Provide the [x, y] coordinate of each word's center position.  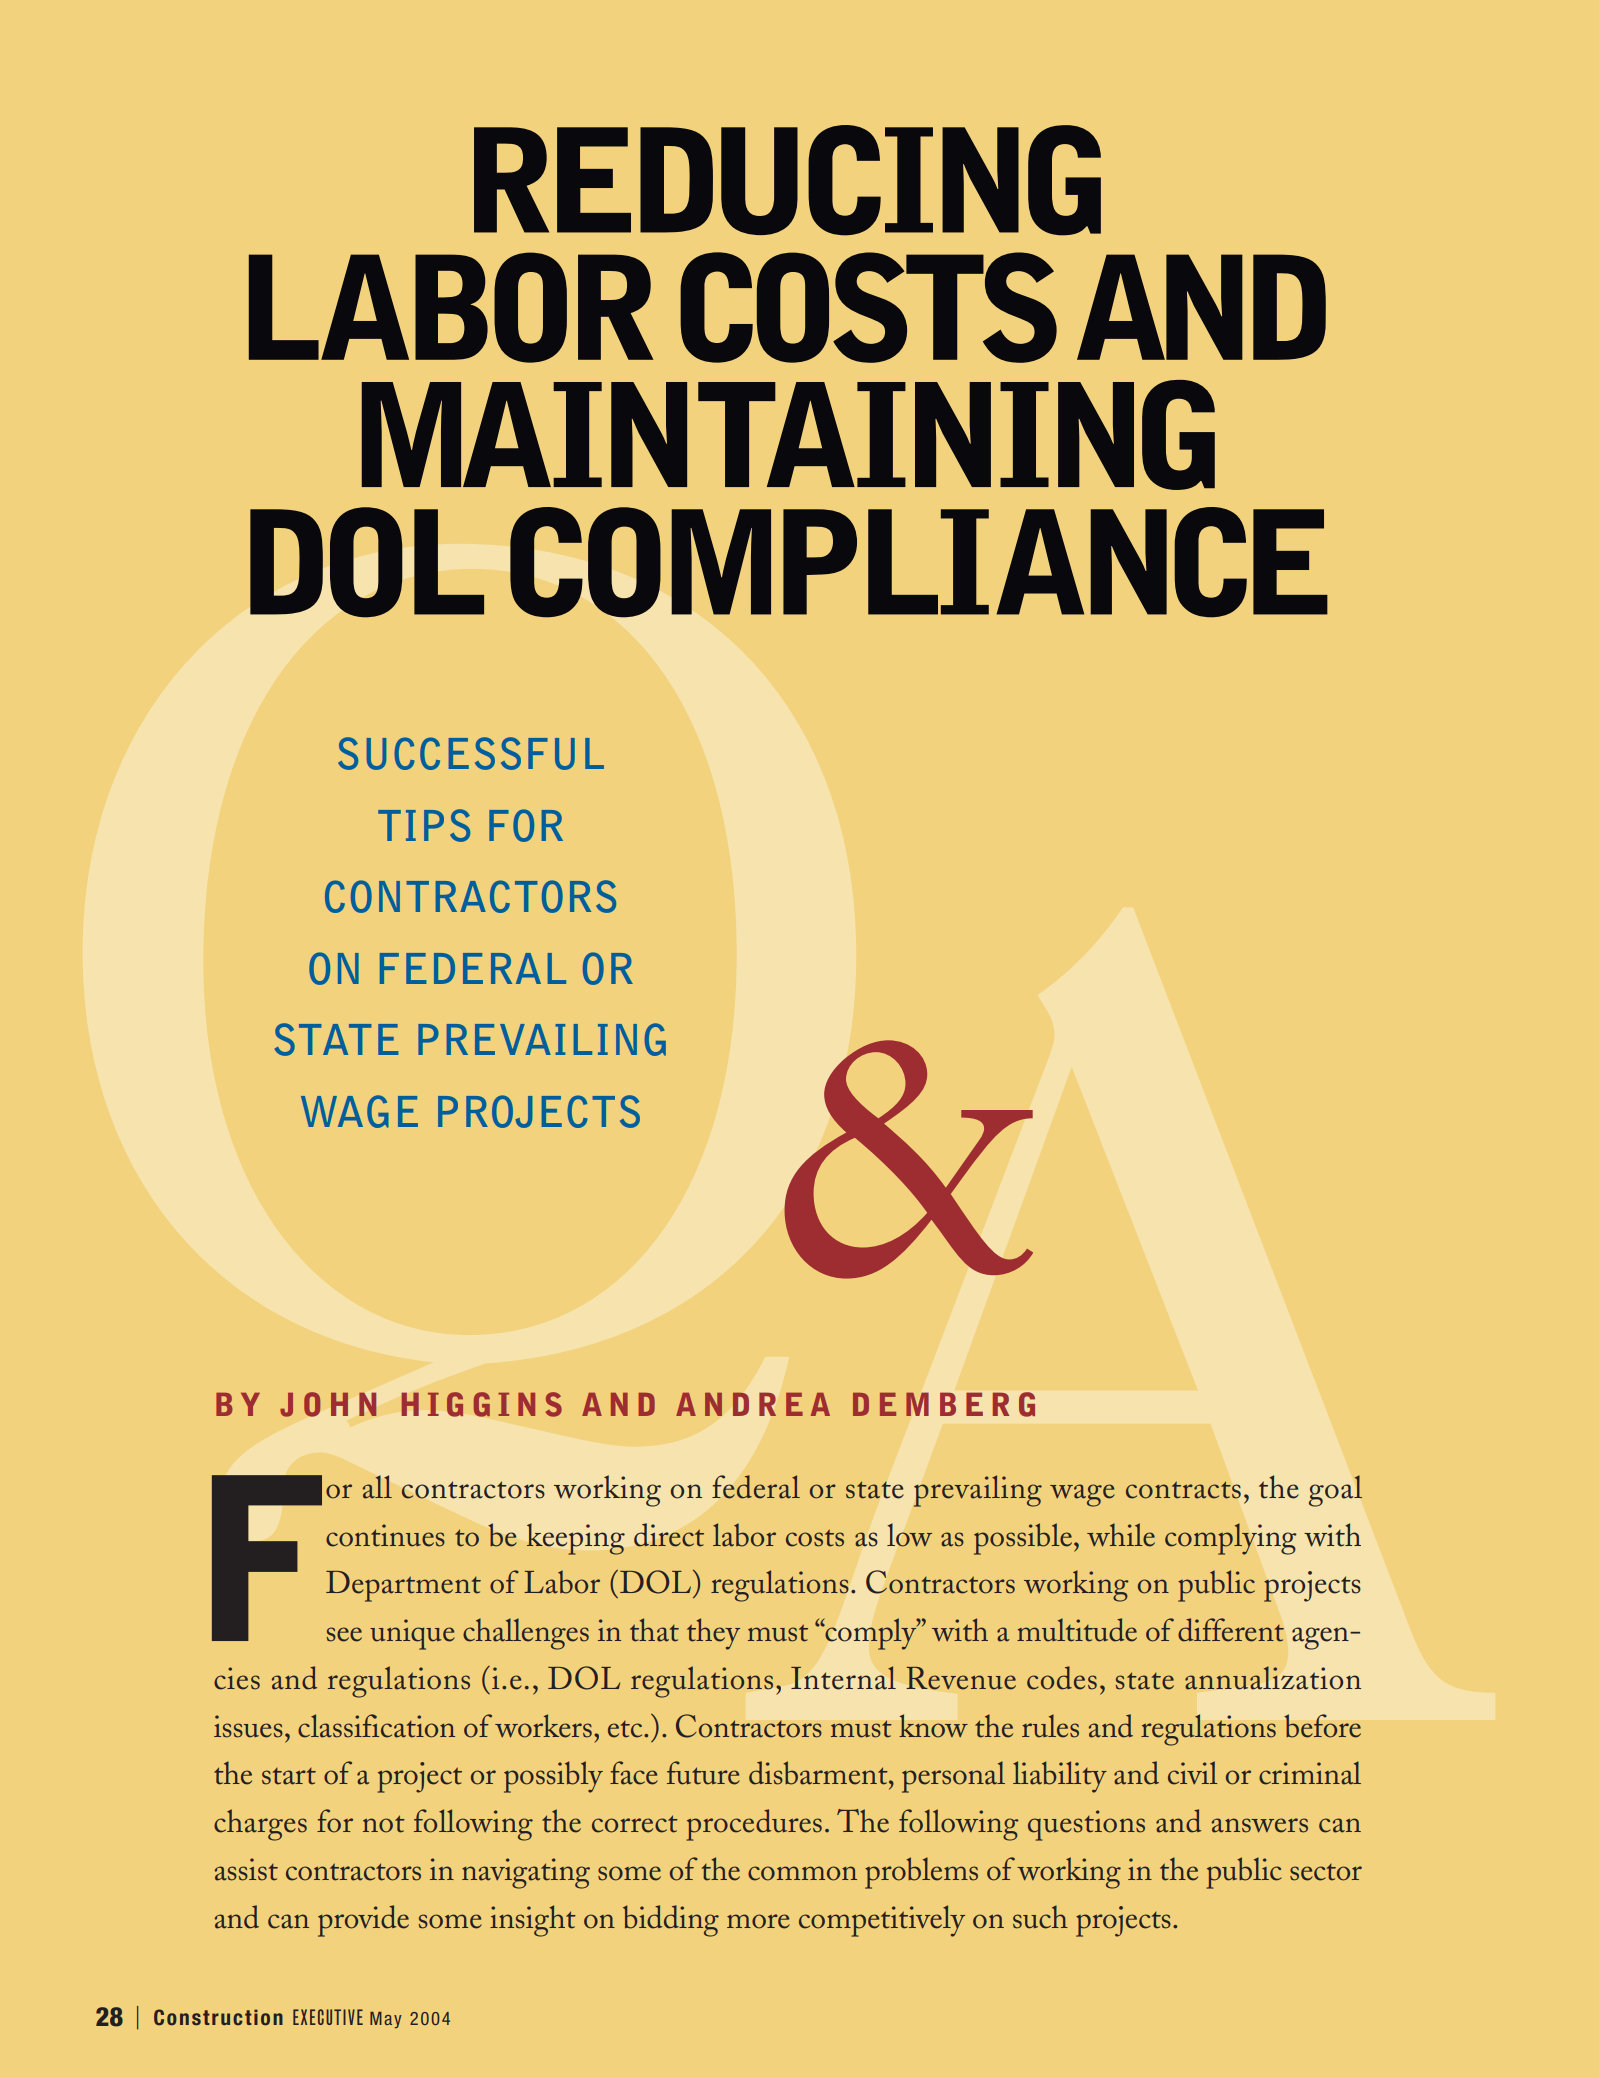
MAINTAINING [788, 435]
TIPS [424, 825]
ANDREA [753, 1404]
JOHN [328, 1404]
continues [385, 1535]
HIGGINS [482, 1404]
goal [1335, 1491]
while [1121, 1535]
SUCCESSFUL [471, 753]
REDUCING [787, 180]
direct [669, 1535]
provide [363, 1921]
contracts [1183, 1490]
